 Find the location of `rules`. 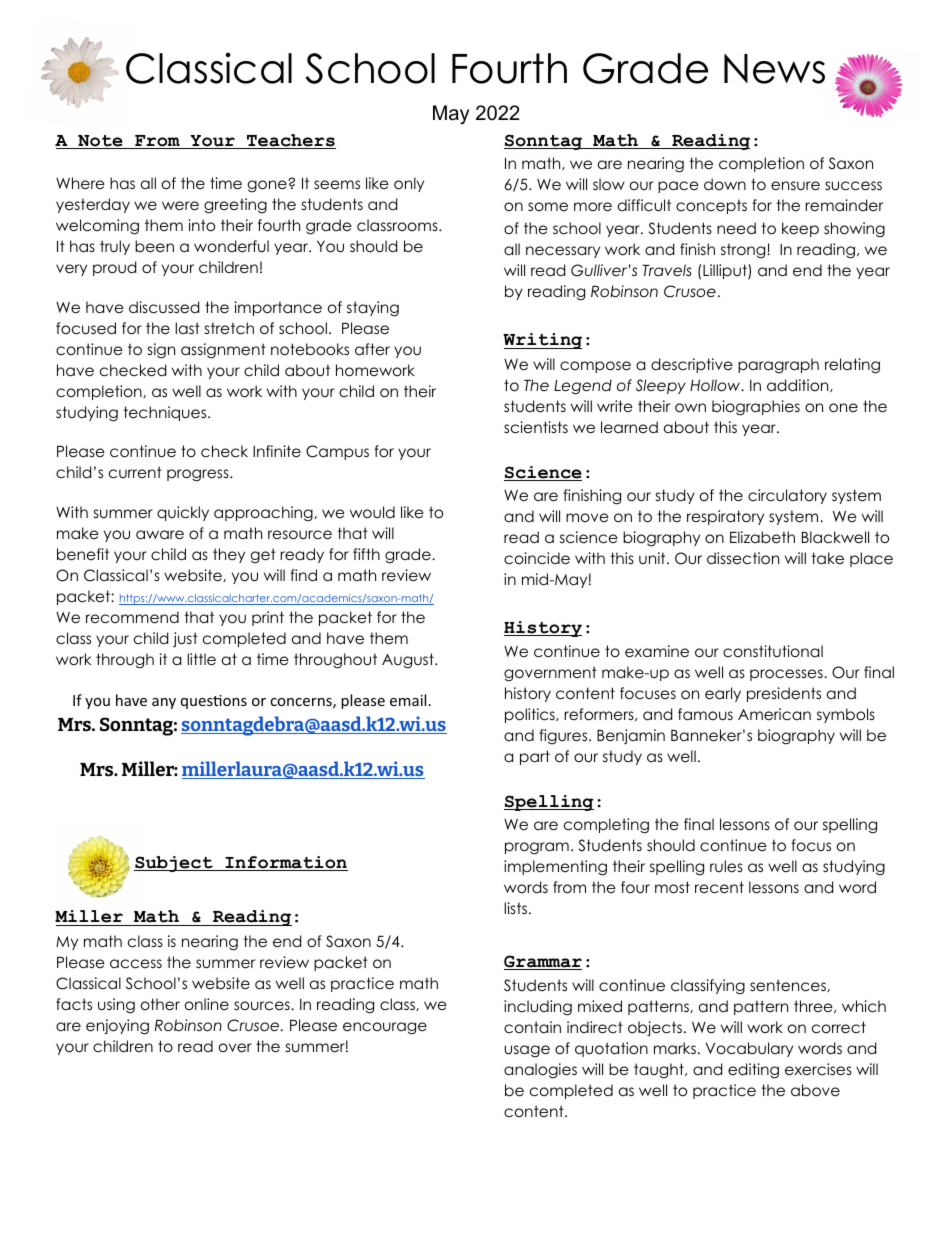

rules is located at coordinates (726, 866).
